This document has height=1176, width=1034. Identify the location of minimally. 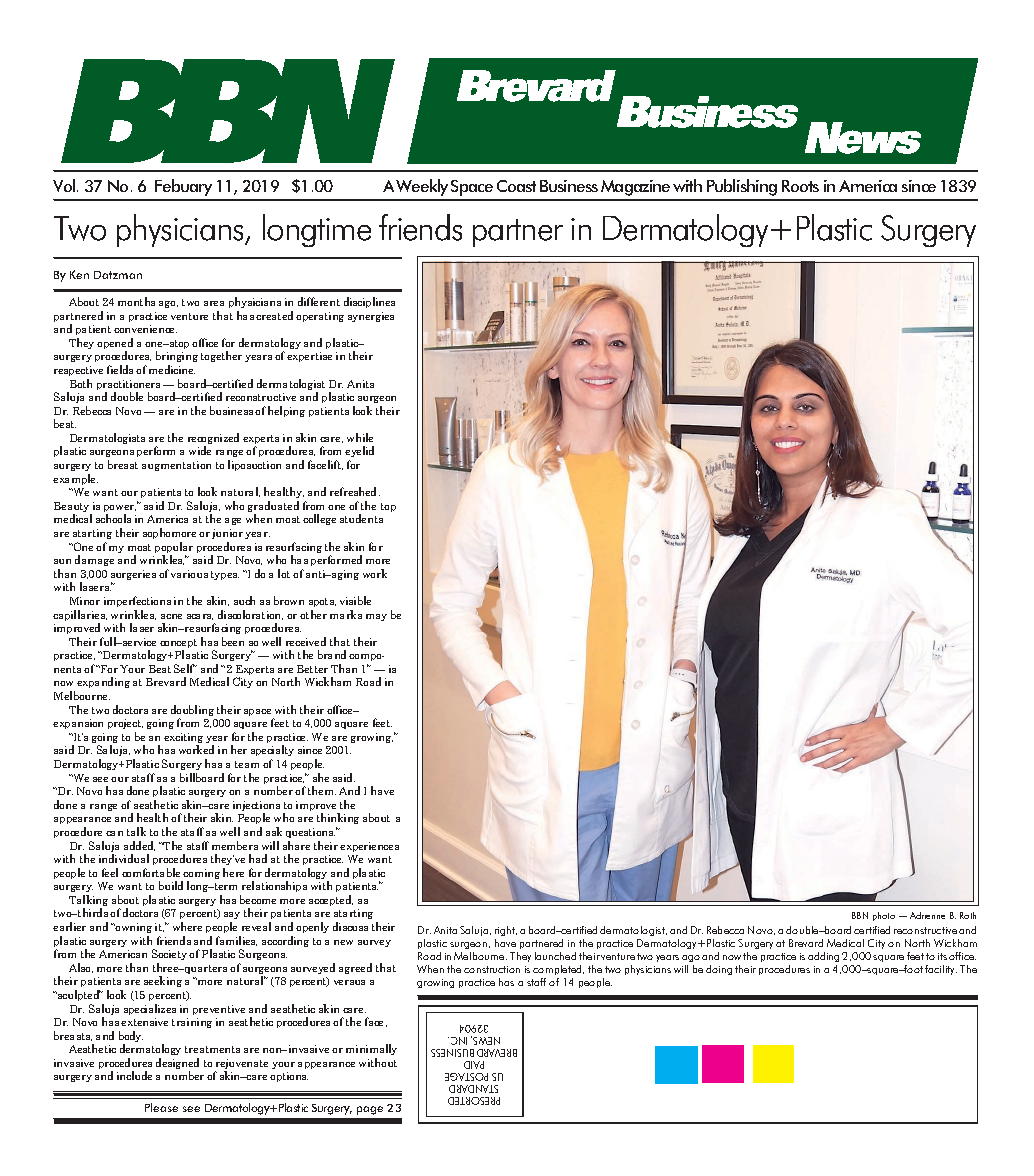
(371, 1049).
